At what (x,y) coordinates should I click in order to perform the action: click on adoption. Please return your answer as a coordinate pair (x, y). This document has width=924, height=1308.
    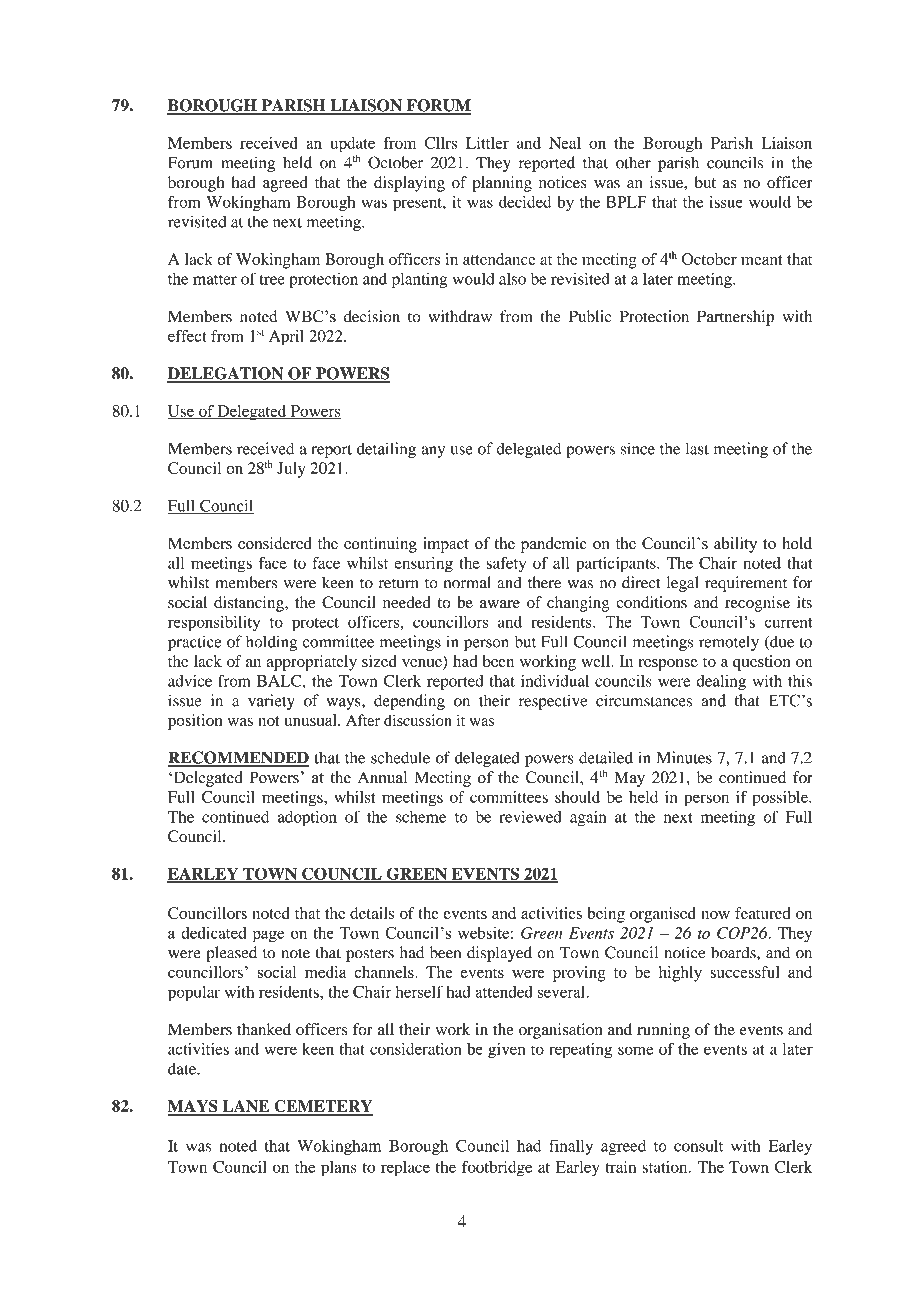
    Looking at the image, I should click on (307, 818).
